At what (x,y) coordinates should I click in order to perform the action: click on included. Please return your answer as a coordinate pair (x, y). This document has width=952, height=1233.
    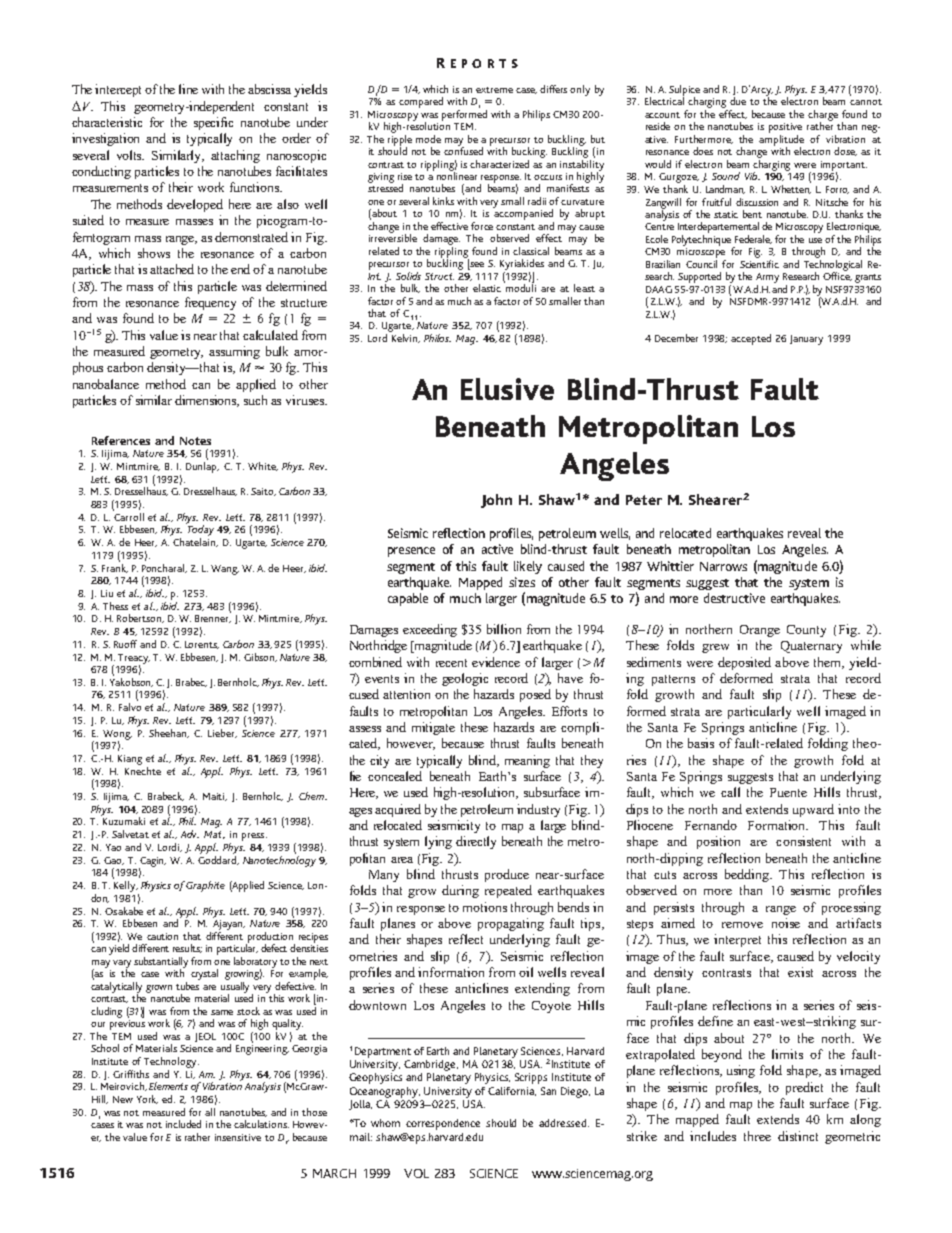
    Looking at the image, I should click on (183, 1124).
